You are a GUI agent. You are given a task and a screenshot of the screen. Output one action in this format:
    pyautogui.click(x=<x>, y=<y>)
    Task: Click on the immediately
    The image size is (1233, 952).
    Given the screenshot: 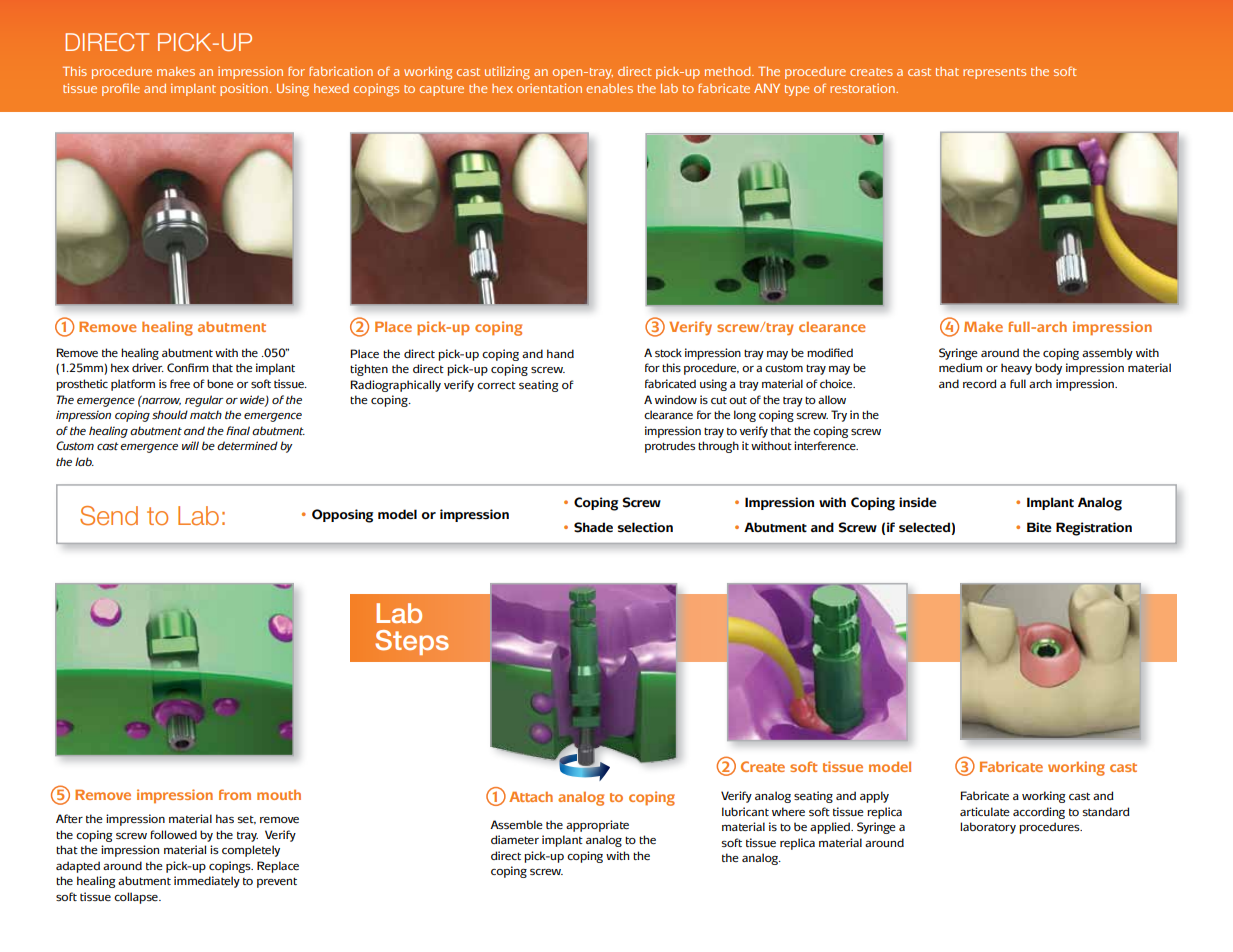 What is the action you would take?
    pyautogui.click(x=207, y=882)
